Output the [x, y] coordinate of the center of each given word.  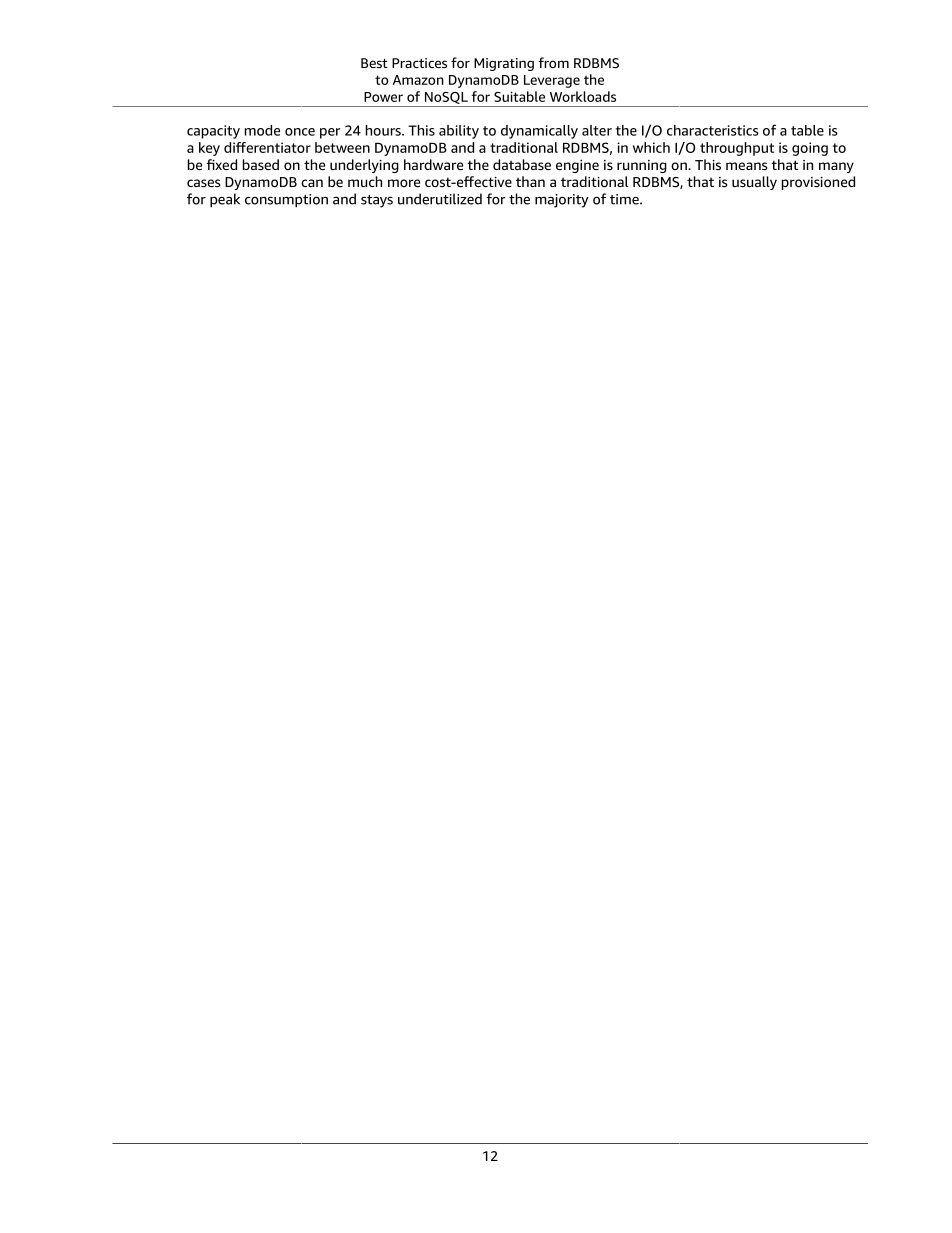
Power [383, 97]
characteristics [713, 130]
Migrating [504, 64]
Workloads [583, 96]
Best [374, 63]
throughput [737, 149]
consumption [286, 201]
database [522, 164]
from [553, 62]
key [209, 149]
